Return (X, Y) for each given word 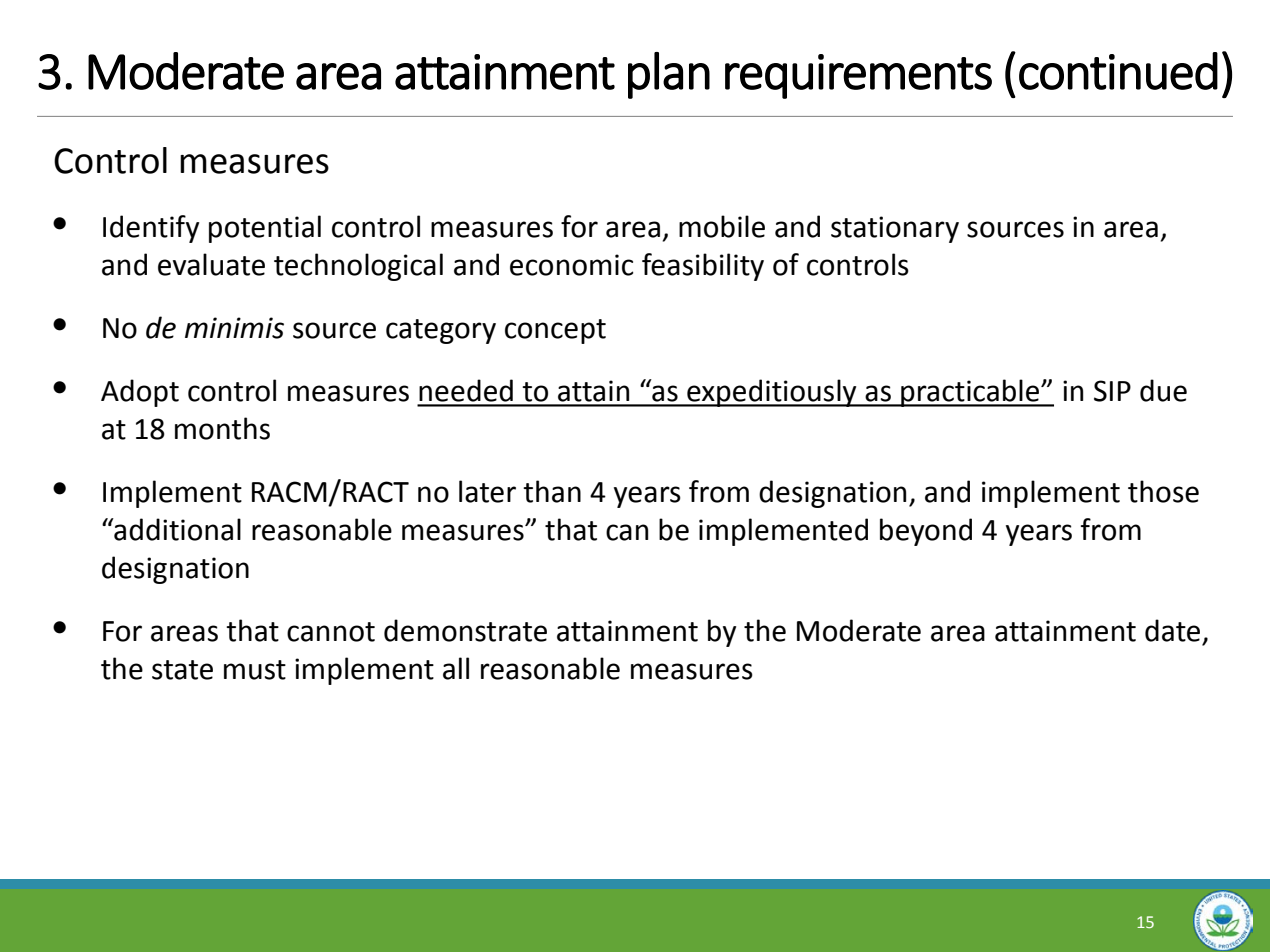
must (255, 670)
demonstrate (465, 630)
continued (1118, 71)
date (1172, 630)
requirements (858, 76)
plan (669, 75)
